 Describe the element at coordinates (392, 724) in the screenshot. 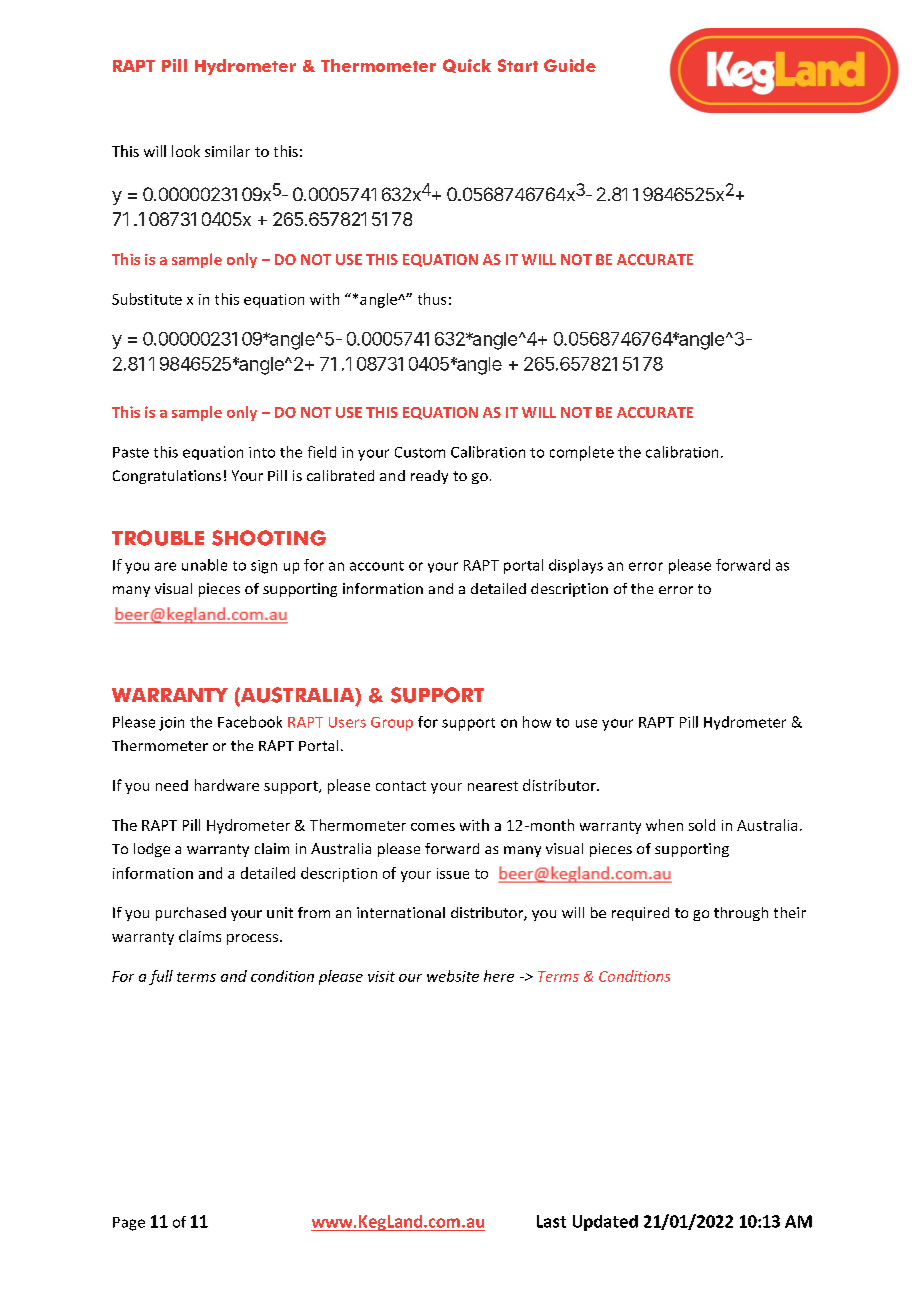

I see `Group` at that location.
